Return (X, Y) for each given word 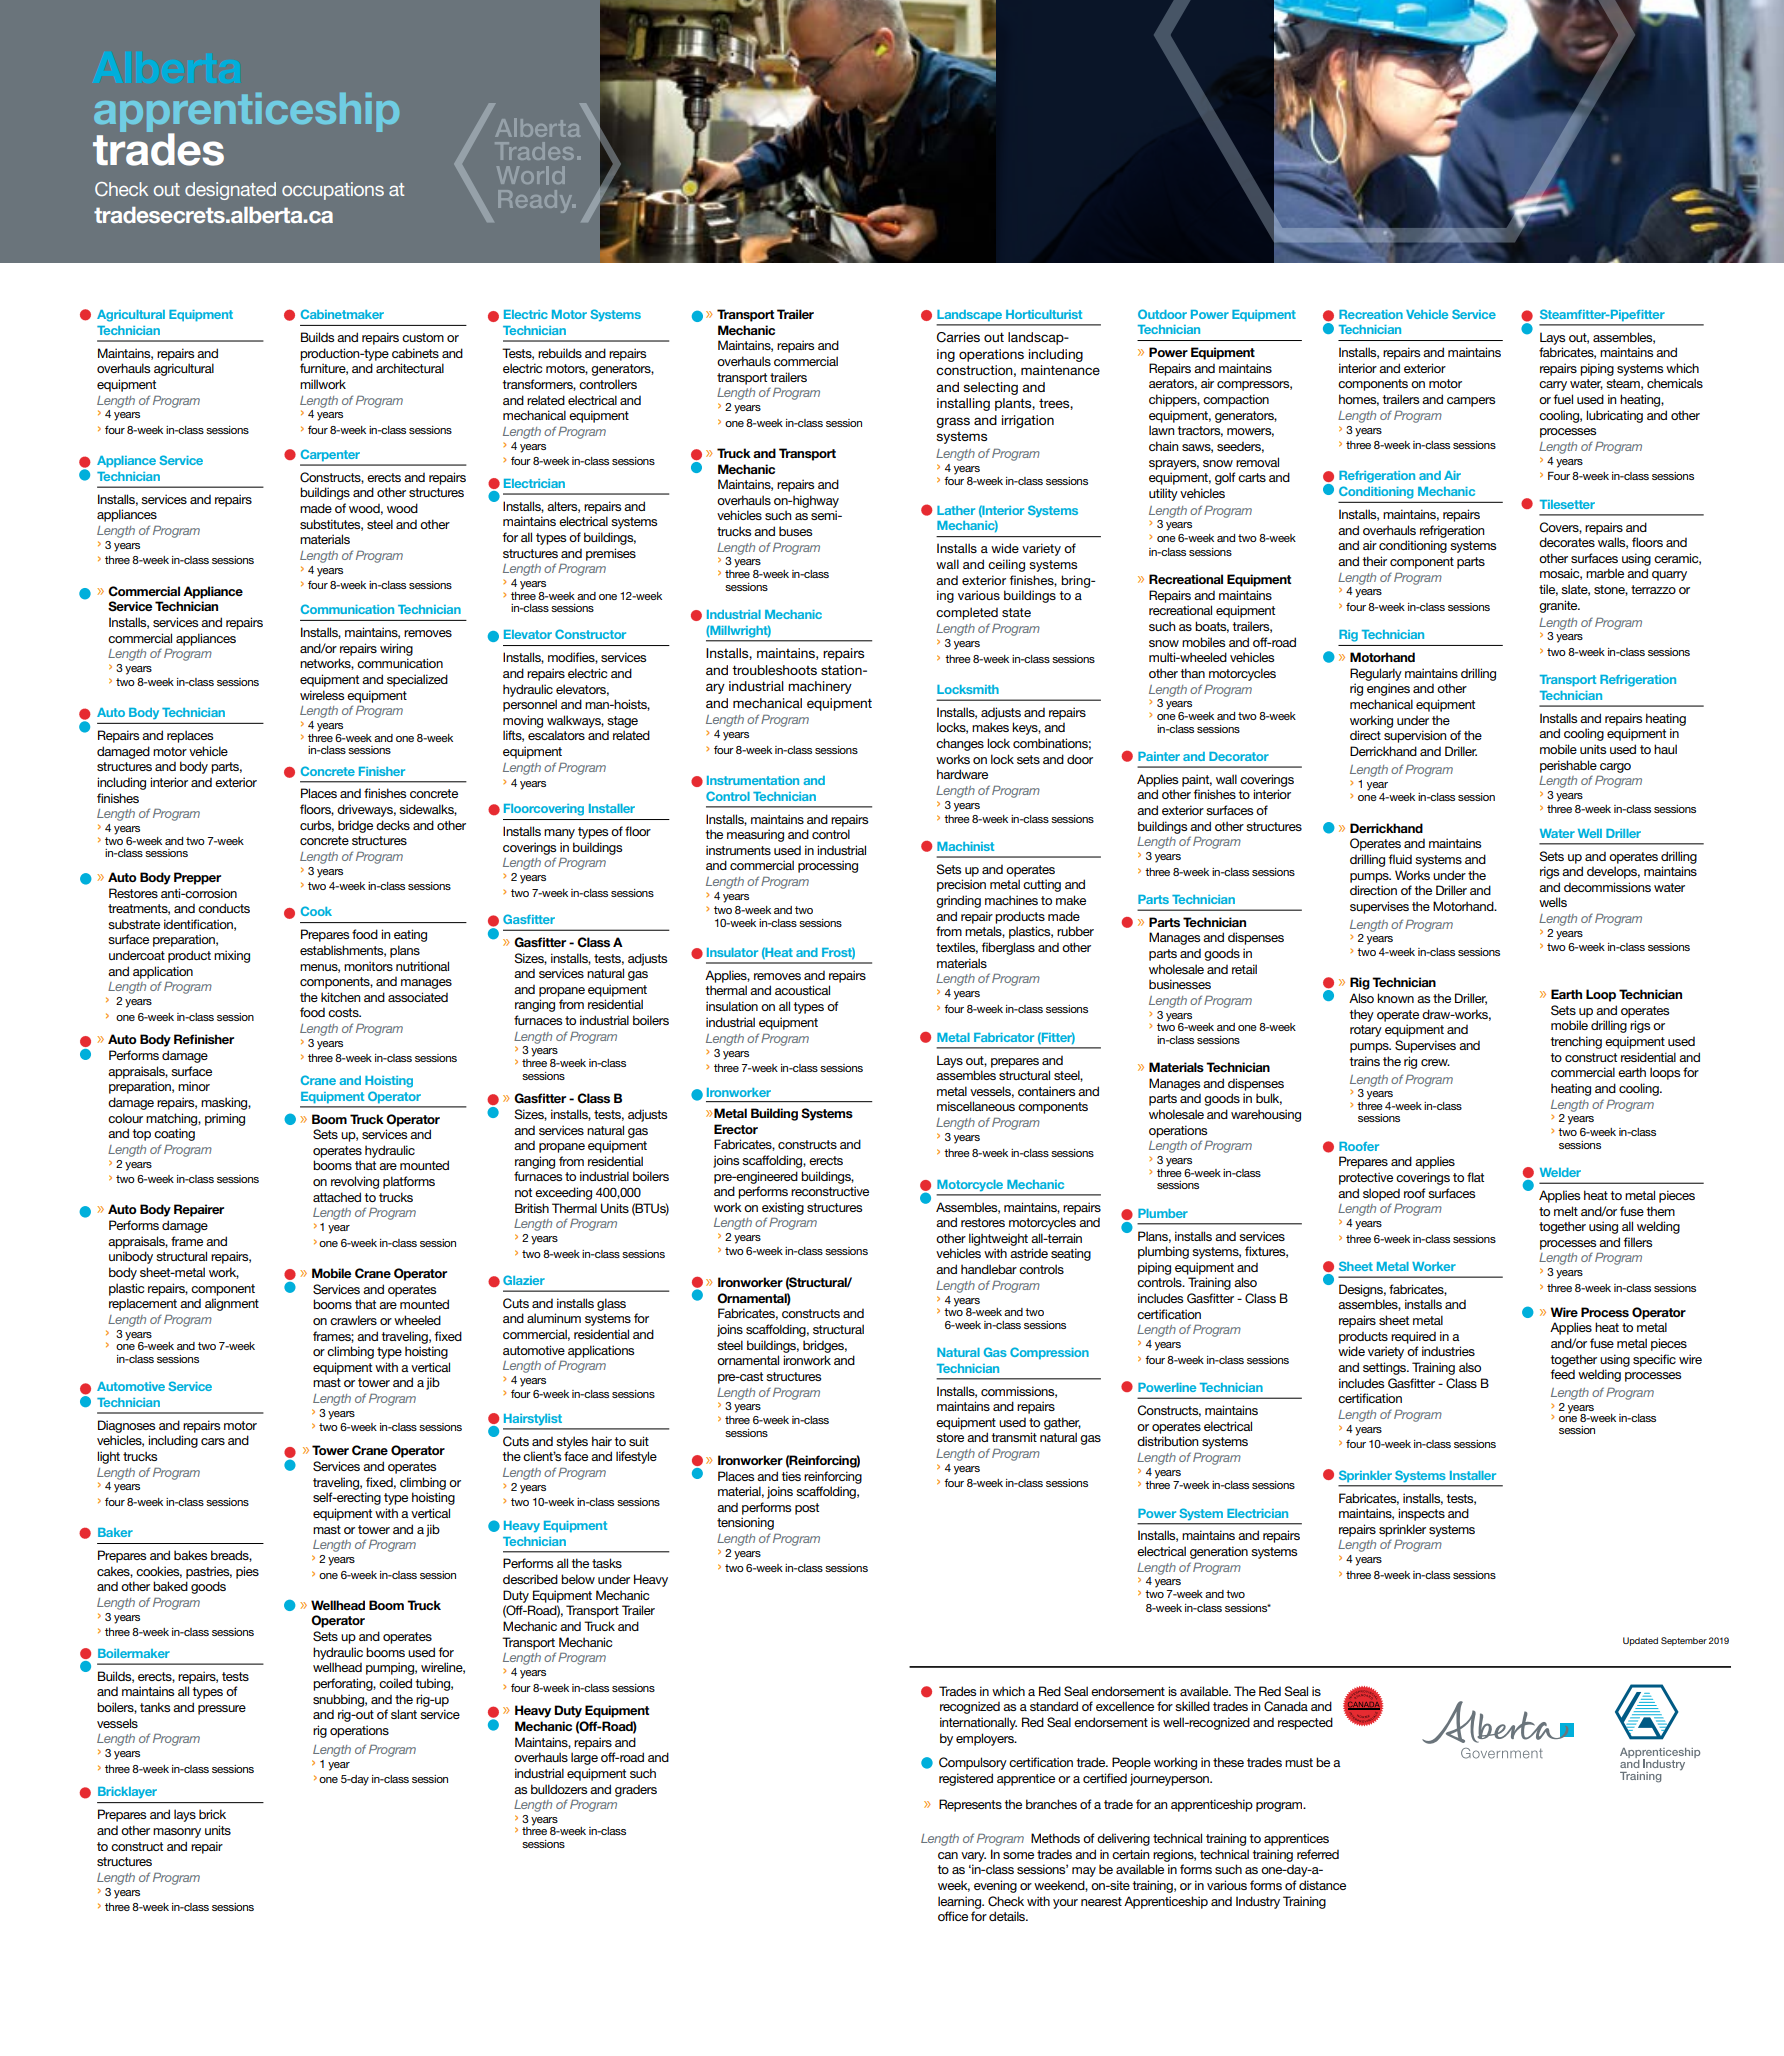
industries (1448, 1351)
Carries (958, 337)
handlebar (989, 1269)
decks (393, 825)
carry (1553, 386)
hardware (962, 774)
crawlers (353, 1320)
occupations (333, 191)
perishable (1568, 766)
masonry (177, 1833)
